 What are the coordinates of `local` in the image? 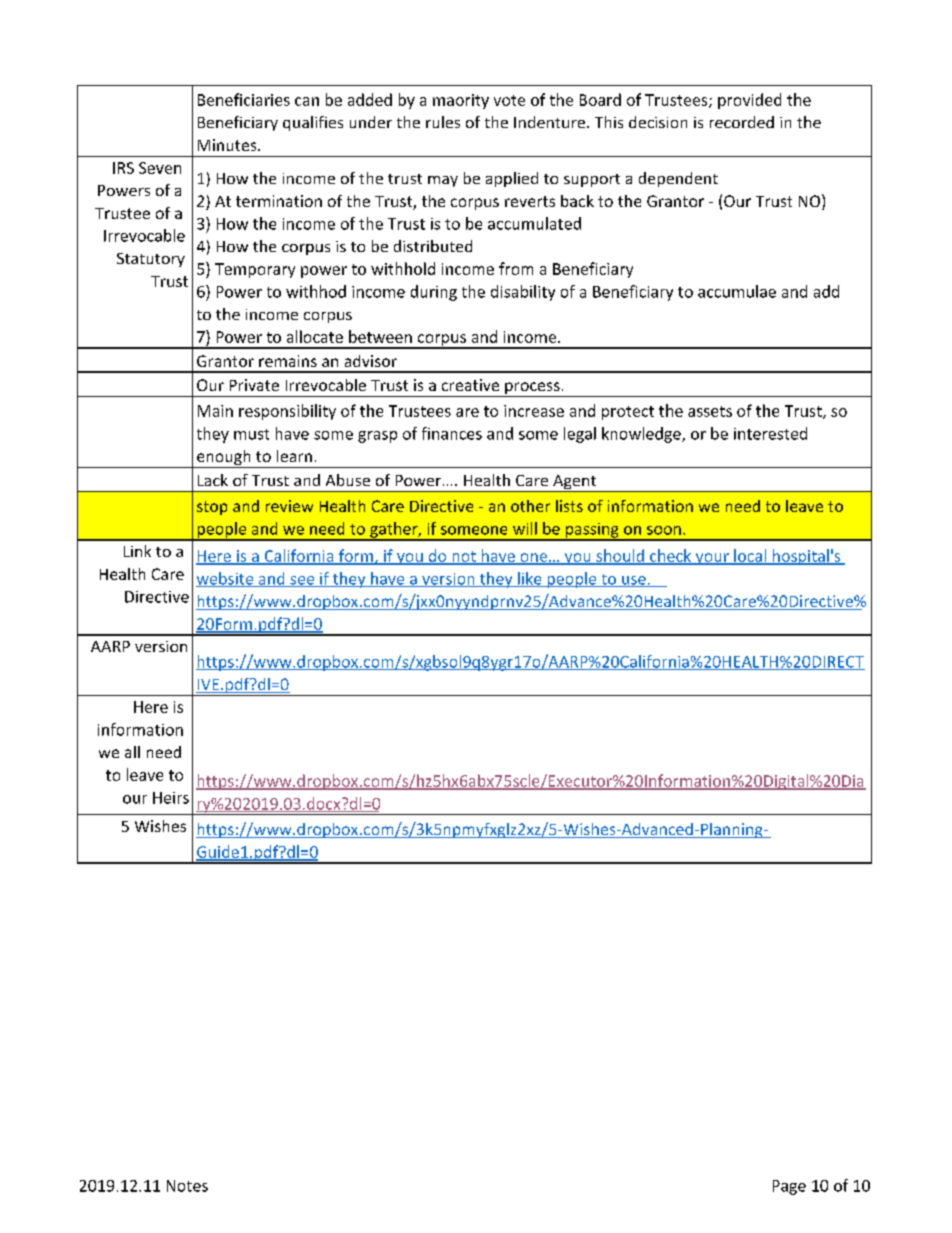 It's located at (750, 556).
